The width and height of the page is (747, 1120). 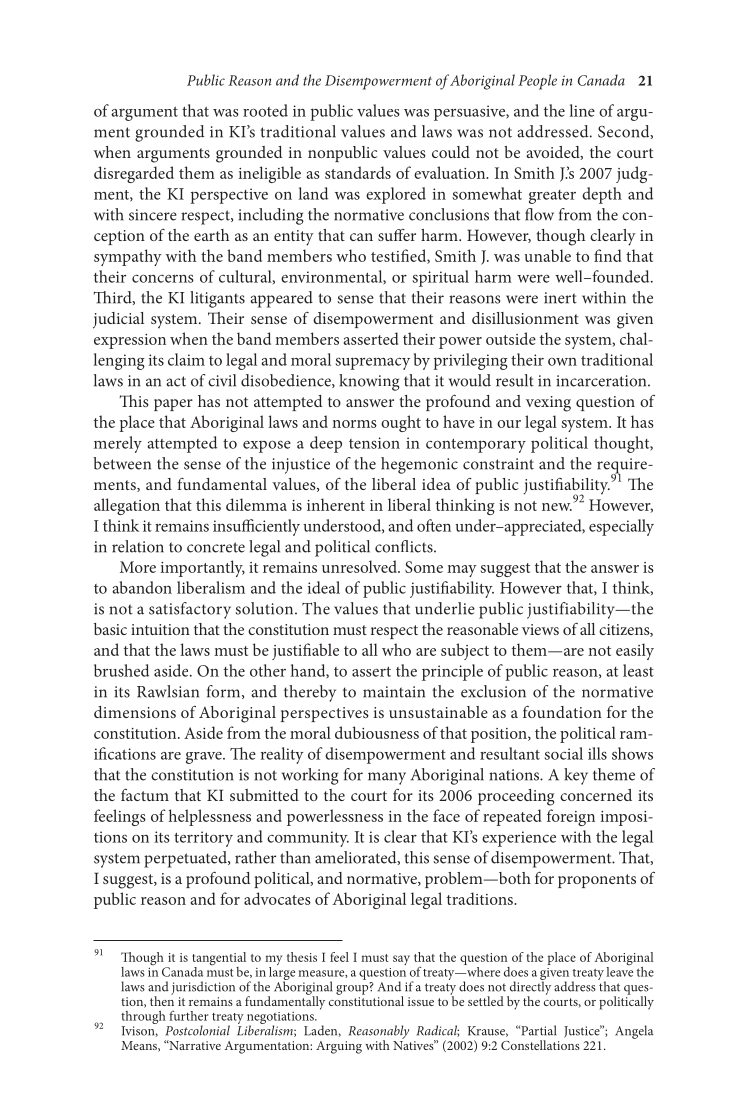 I want to click on standards, so click(x=358, y=172).
